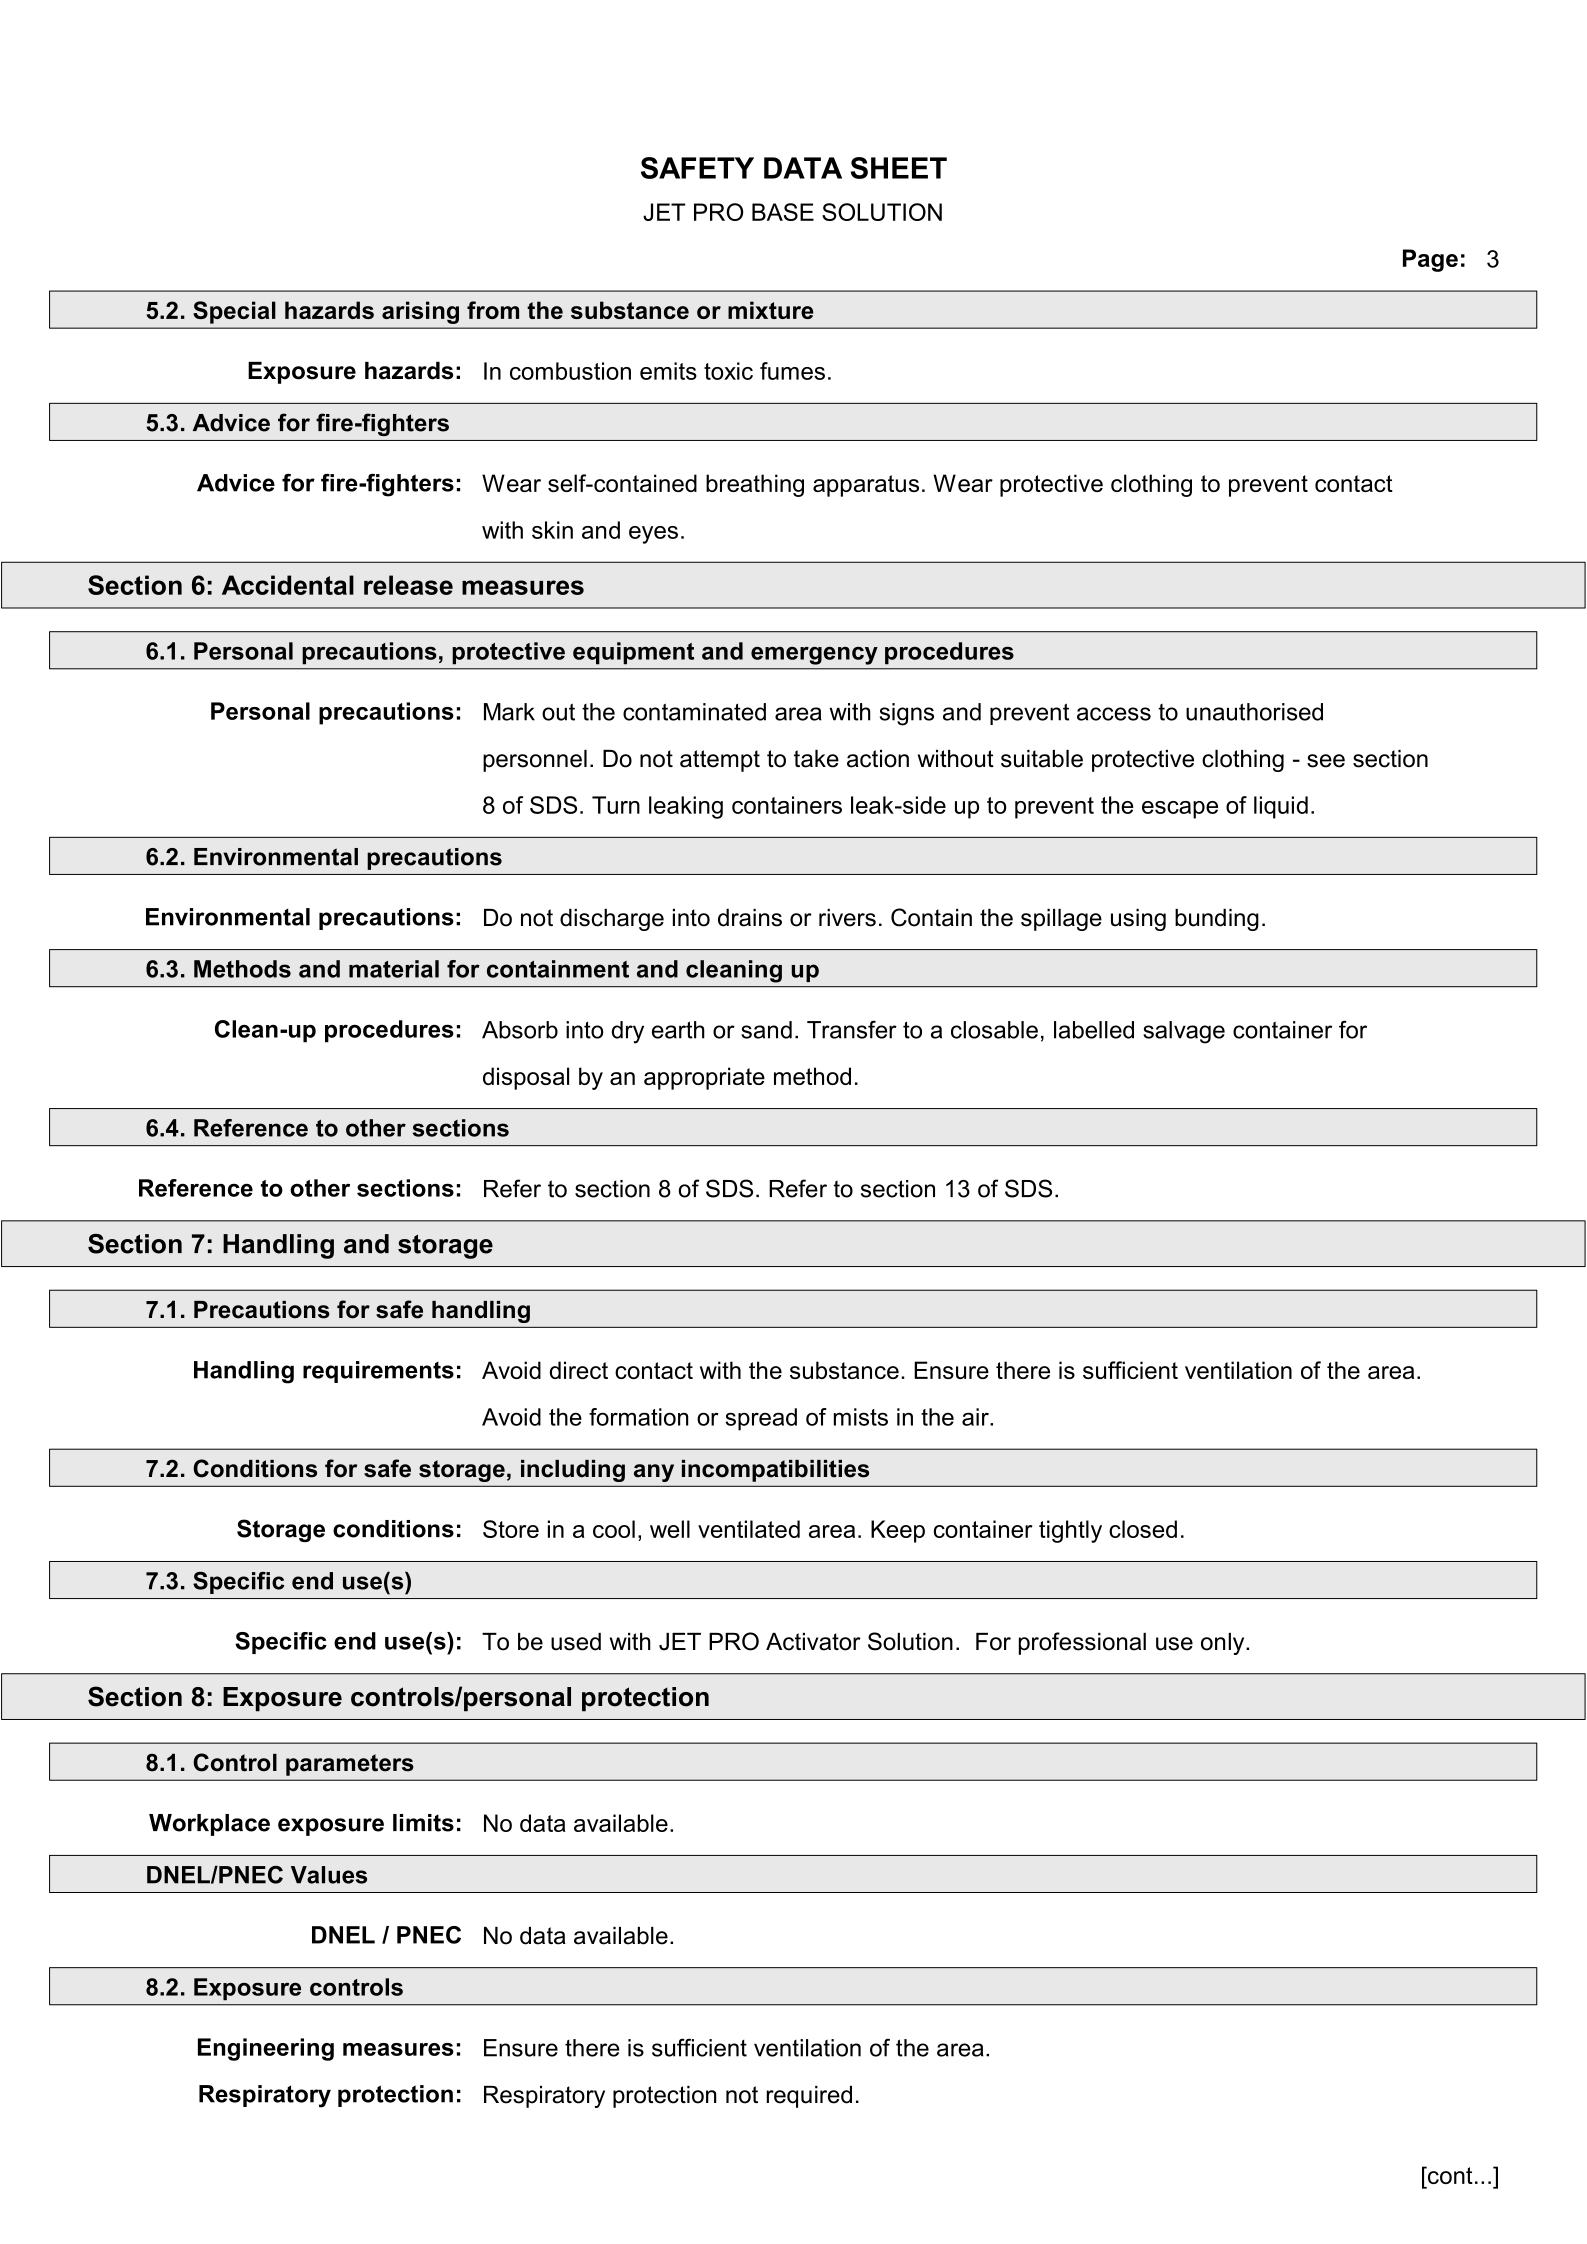 This image has height=2244, width=1587. I want to click on Page, so click(1430, 260).
